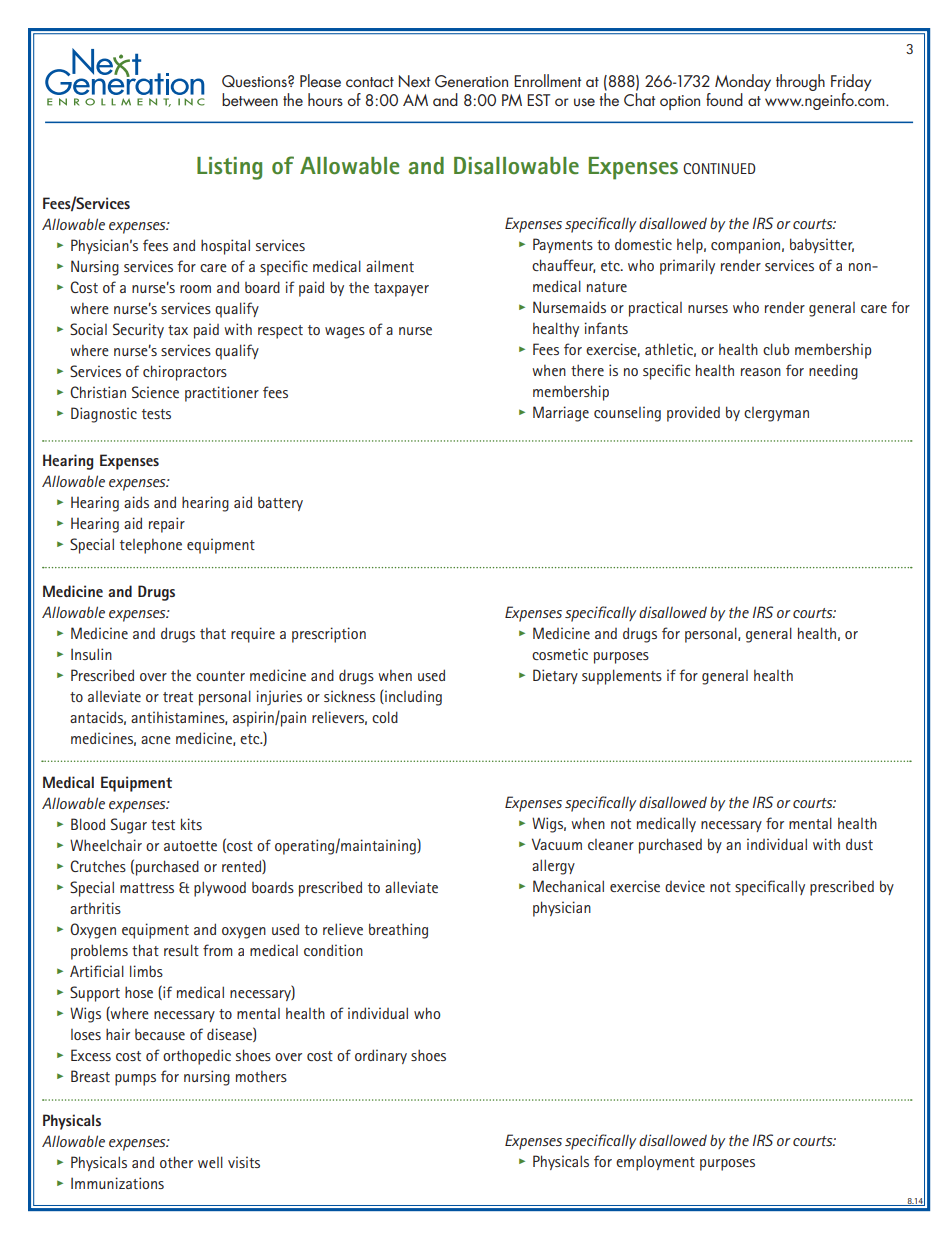  Describe the element at coordinates (471, 81) in the document. I see `Generation` at that location.
